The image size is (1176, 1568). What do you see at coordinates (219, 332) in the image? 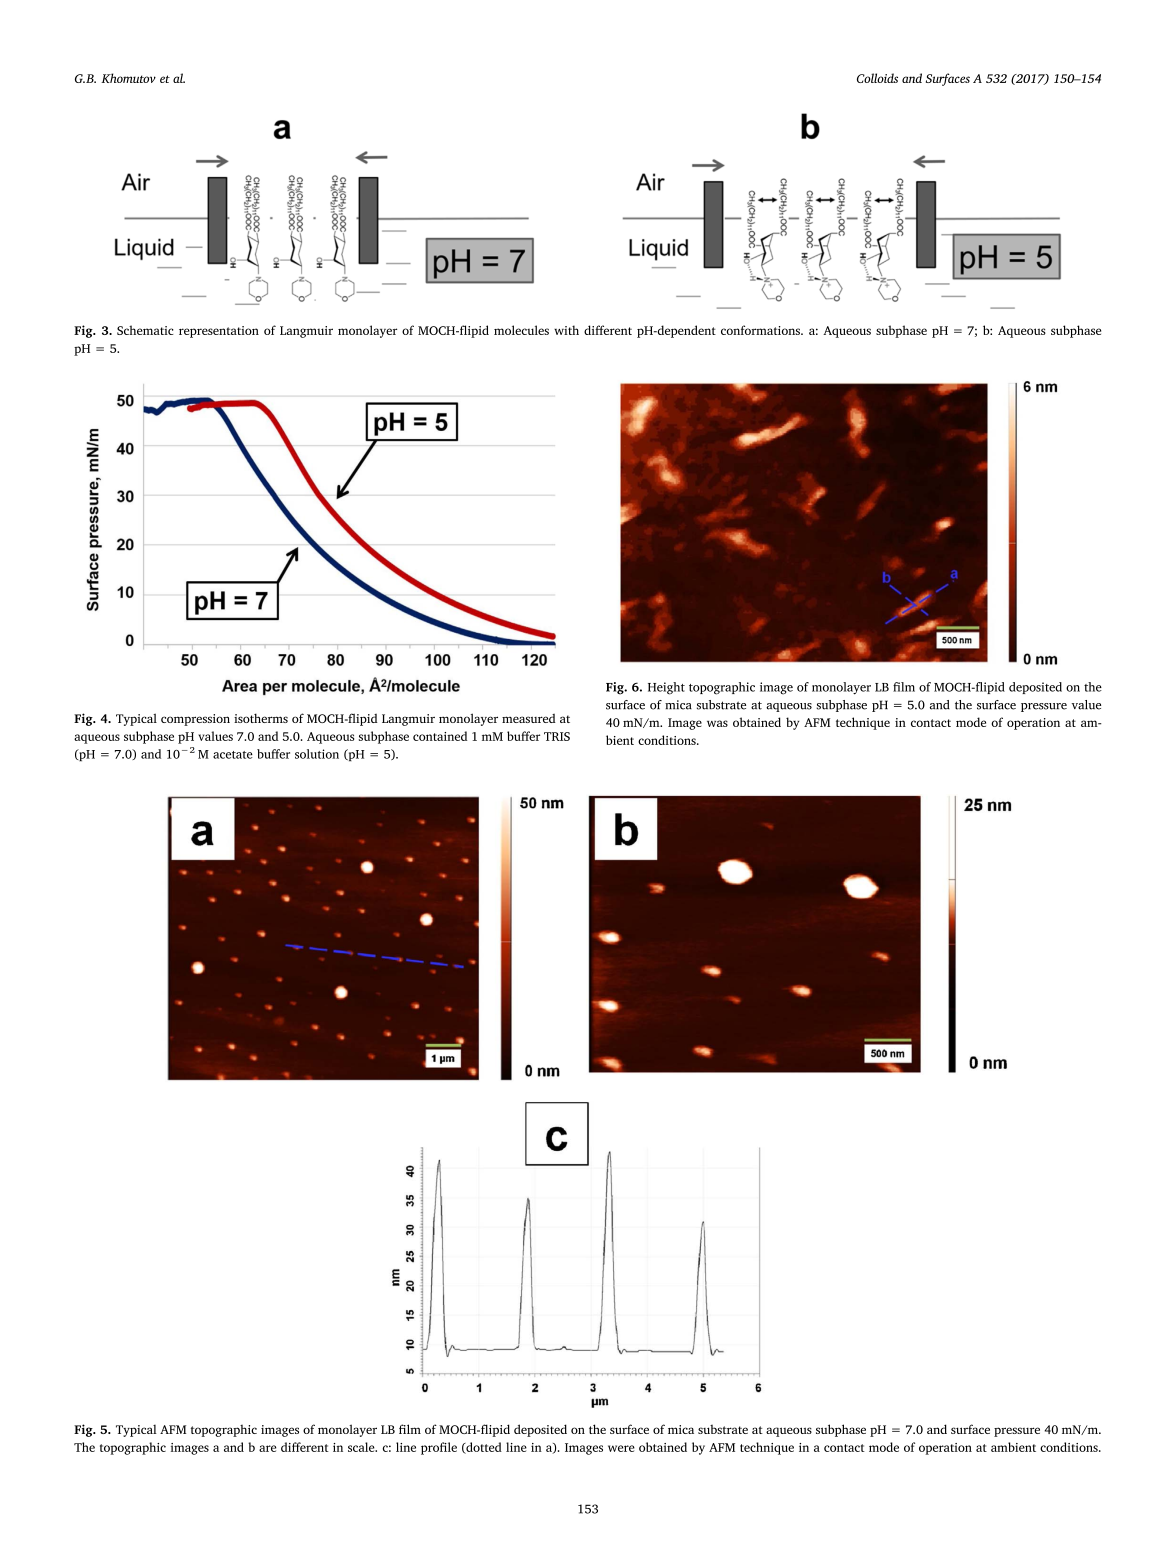
I see `representation` at bounding box center [219, 332].
